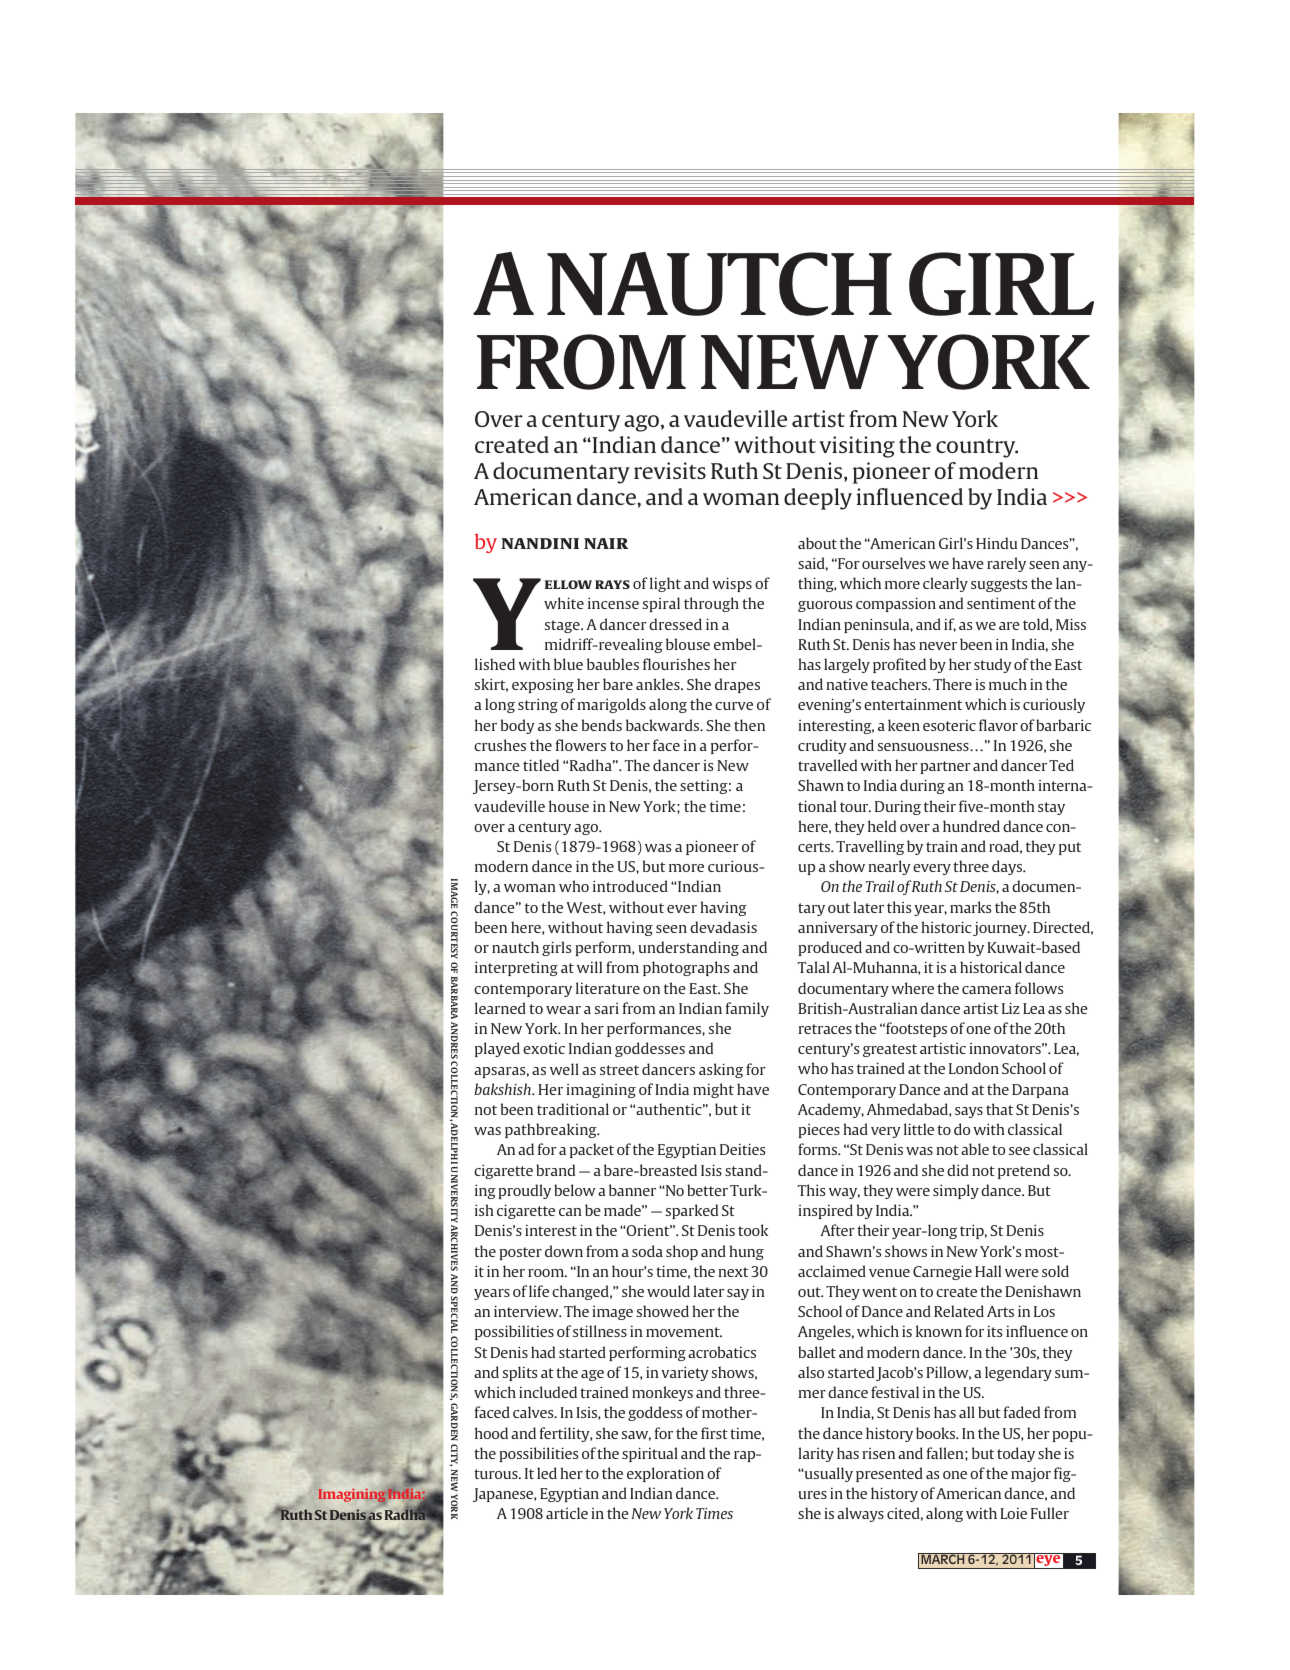 The height and width of the page is (1670, 1290). I want to click on curve, so click(734, 706).
